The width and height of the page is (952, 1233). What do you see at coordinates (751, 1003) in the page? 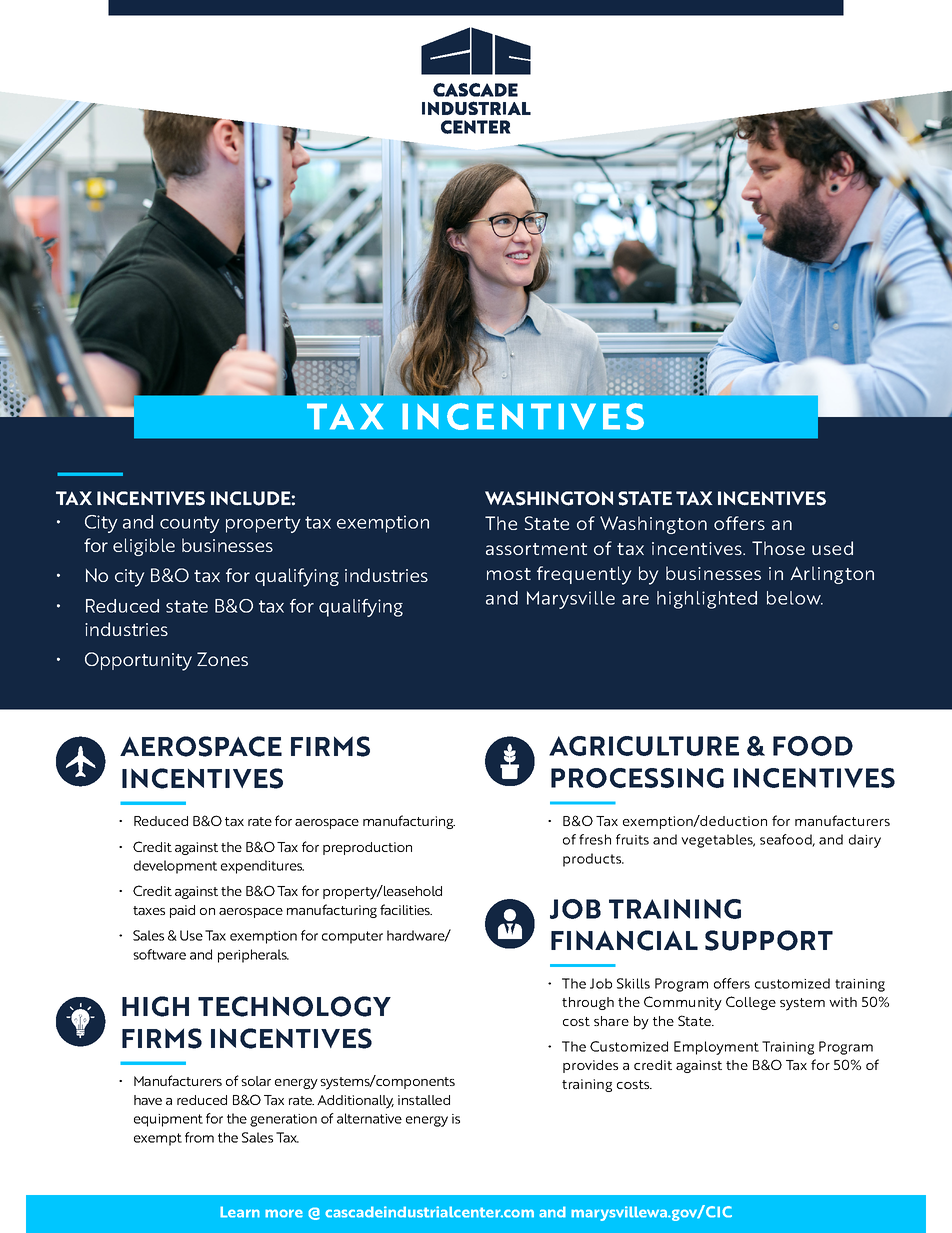
I see `College` at bounding box center [751, 1003].
